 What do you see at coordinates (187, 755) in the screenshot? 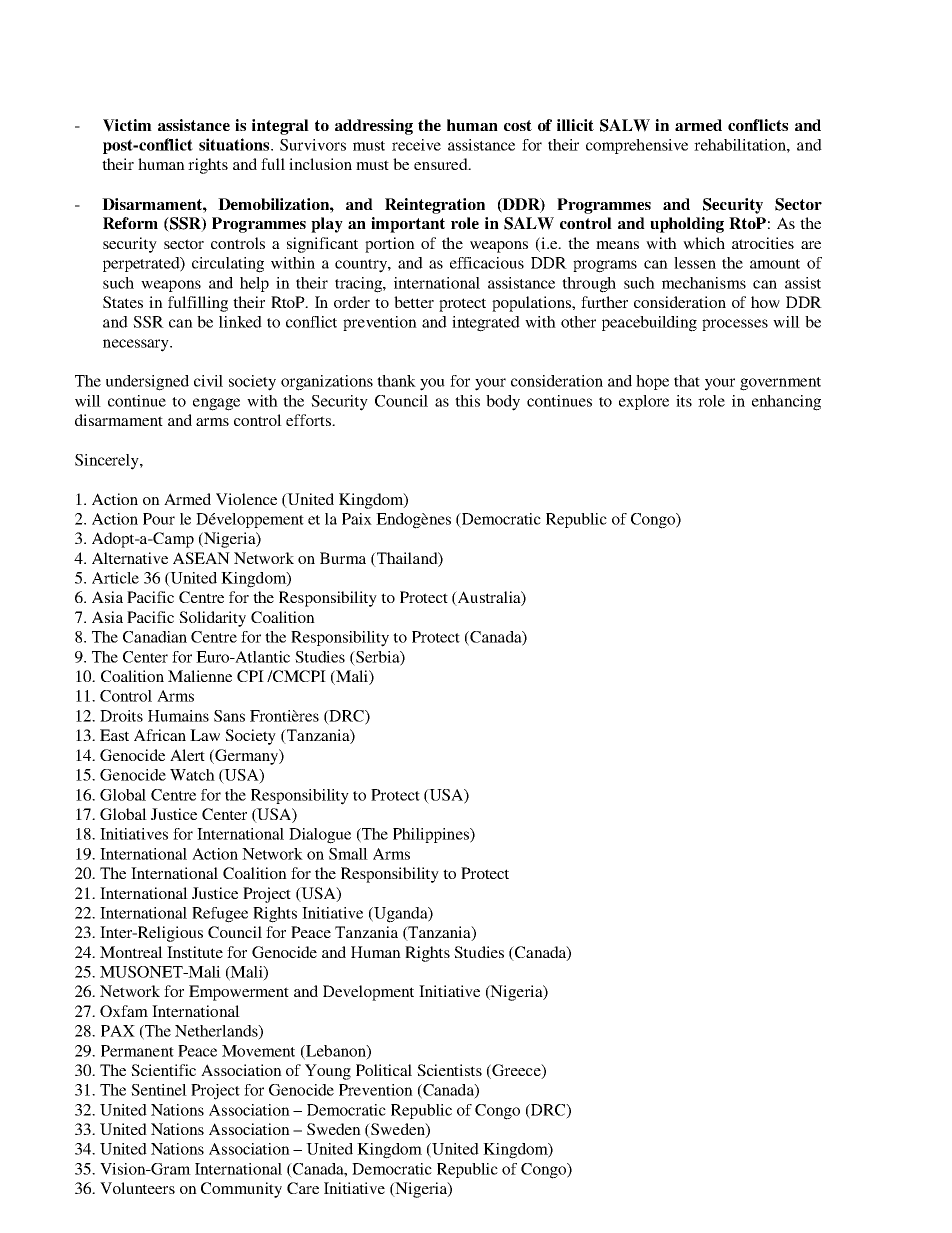
I see `Alert` at bounding box center [187, 755].
